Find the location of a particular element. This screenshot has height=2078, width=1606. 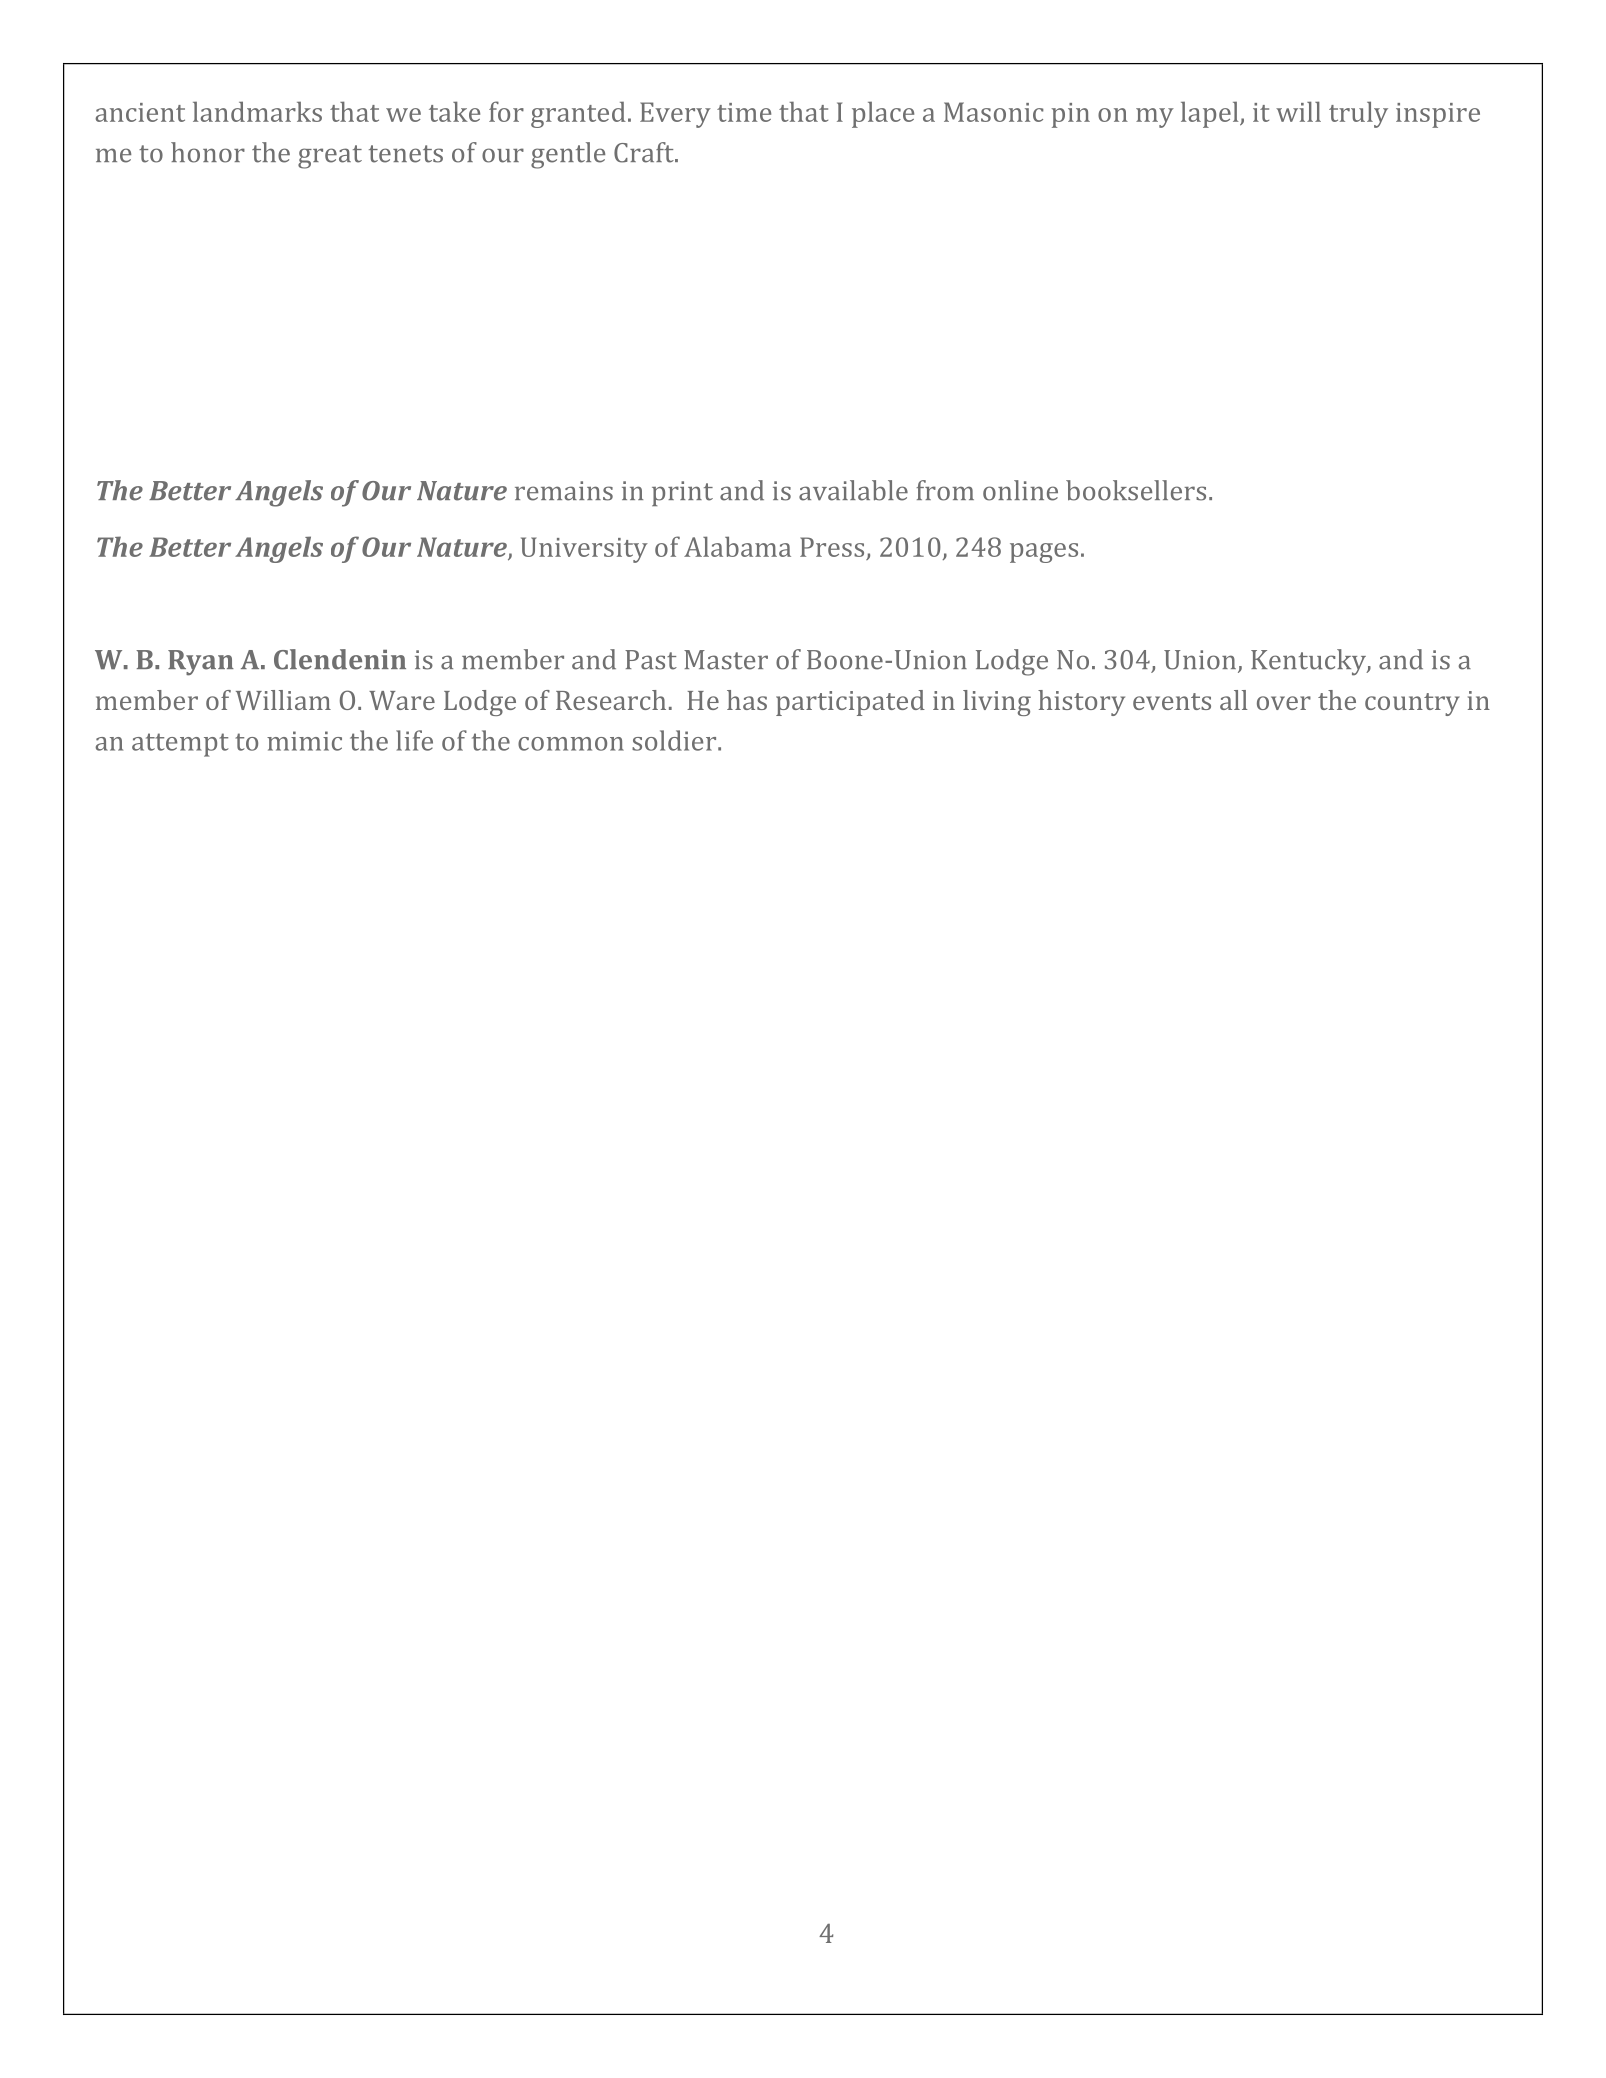

lapel is located at coordinates (1211, 114).
